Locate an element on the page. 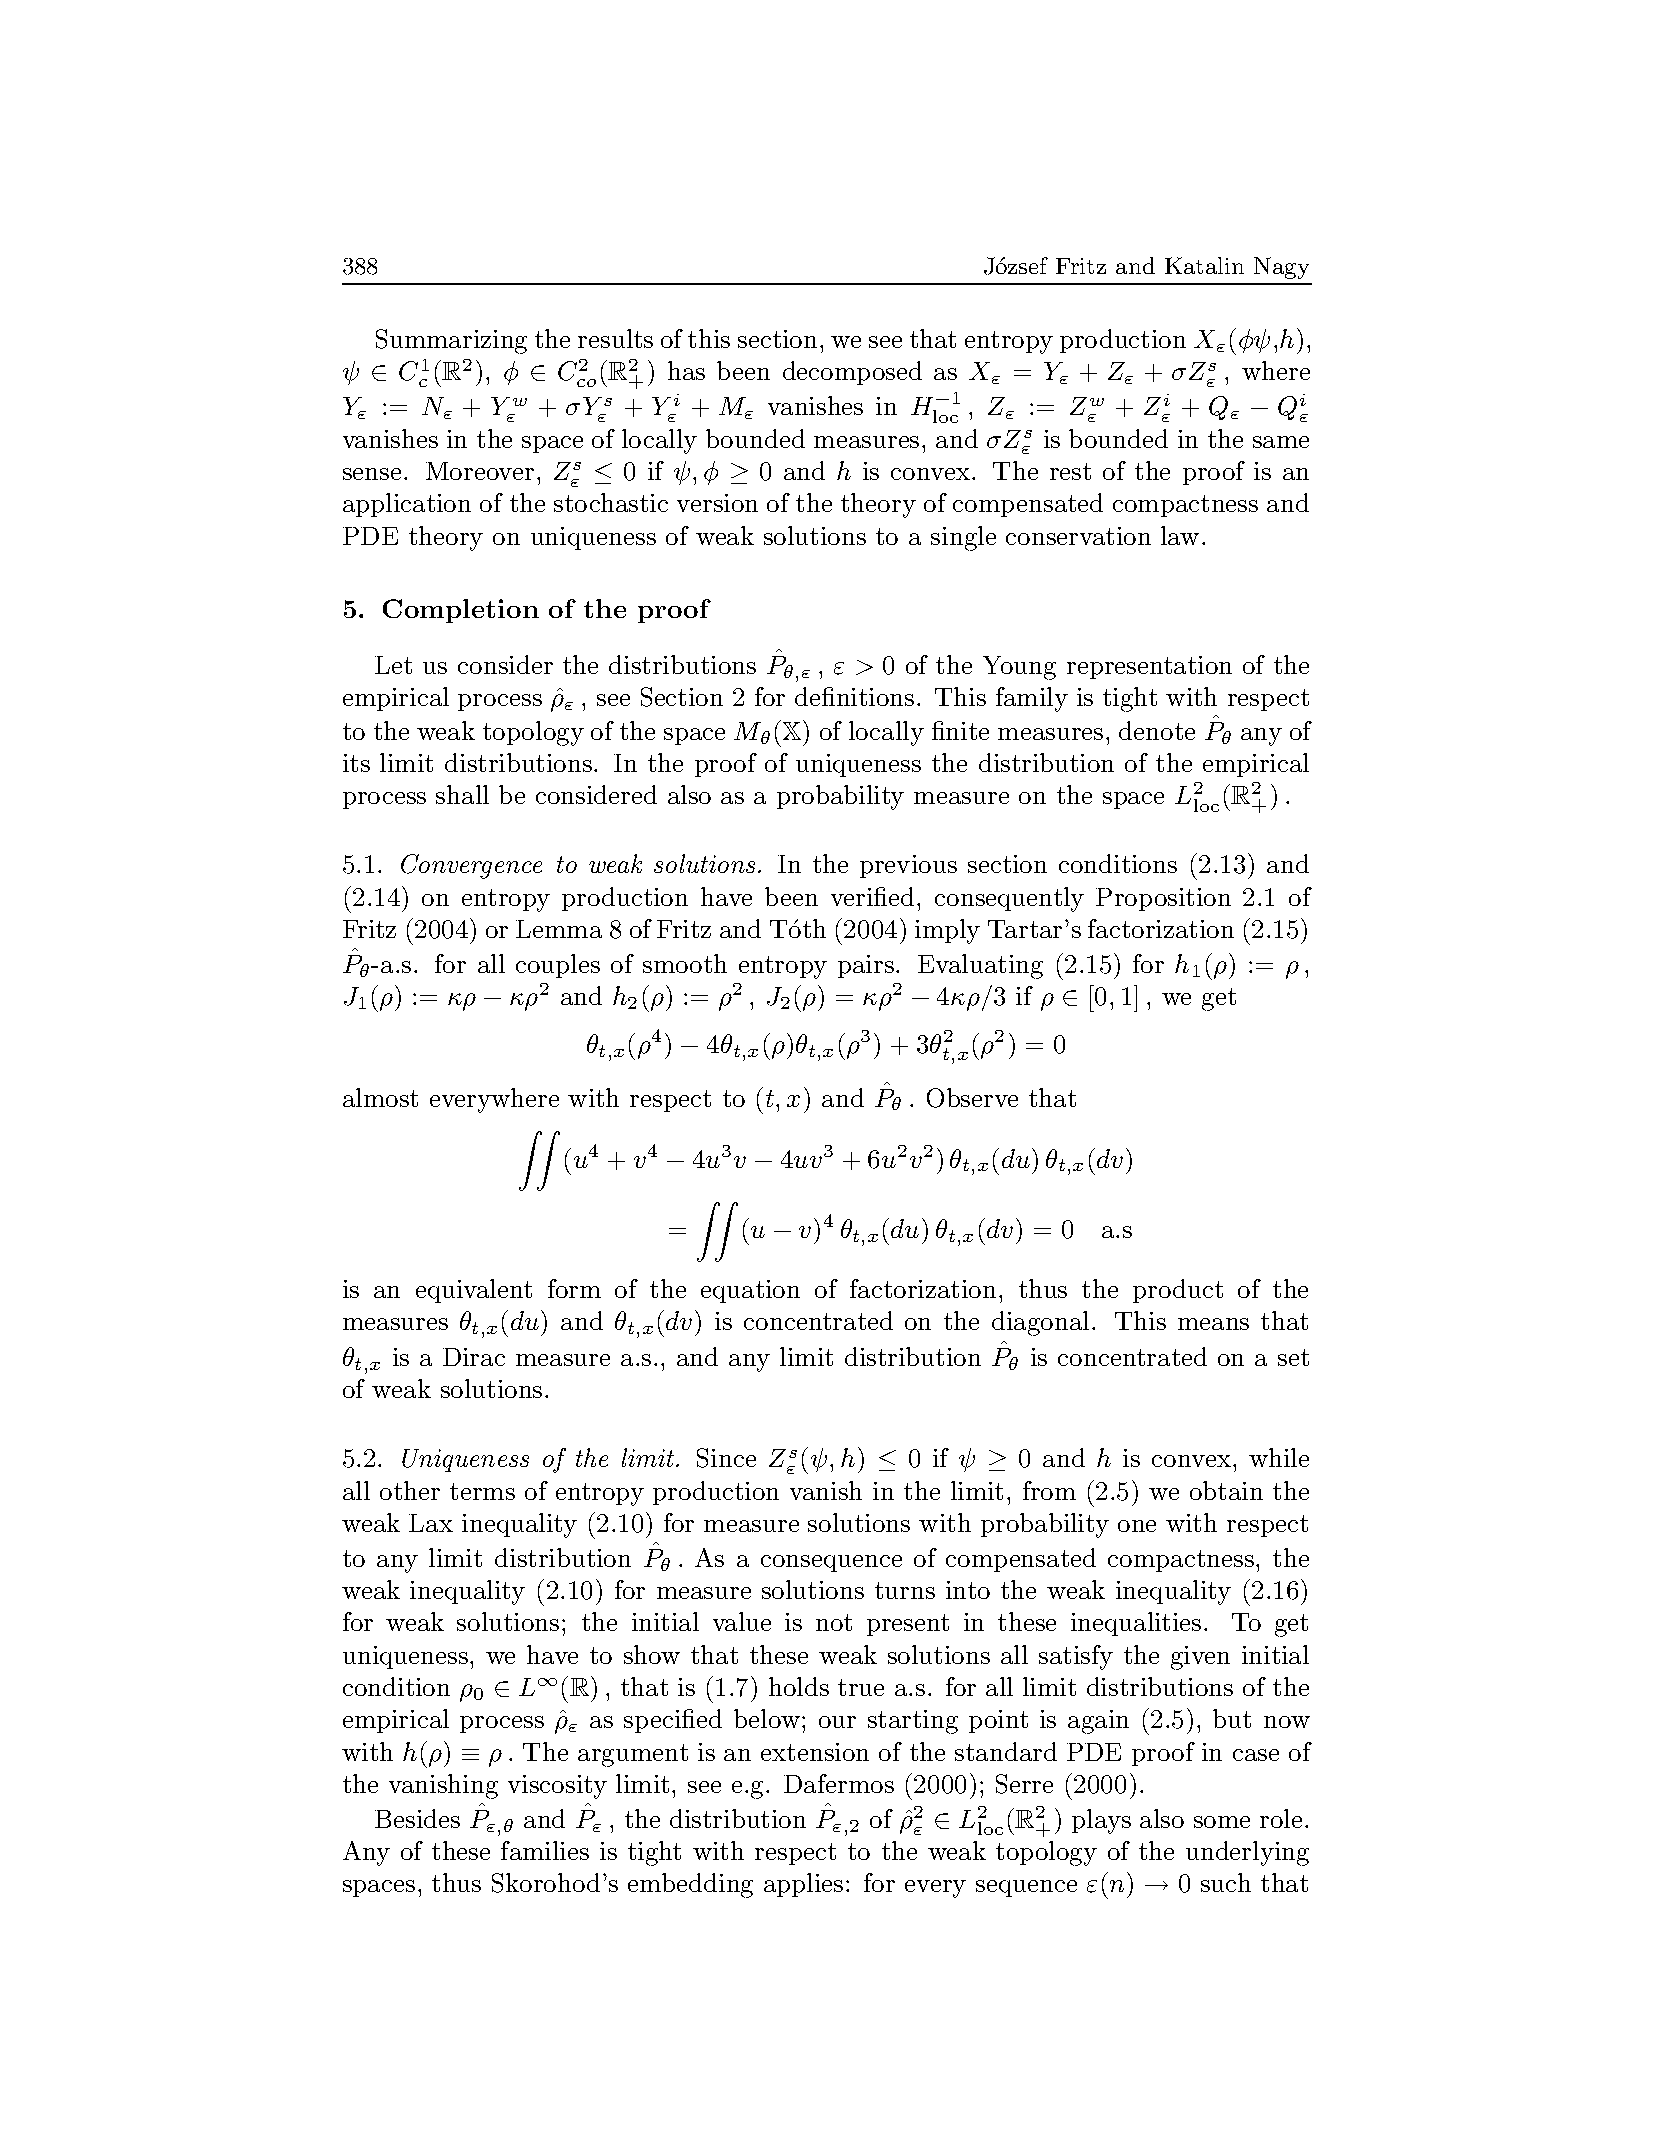 The image size is (1653, 2139). Besides is located at coordinates (417, 1818).
